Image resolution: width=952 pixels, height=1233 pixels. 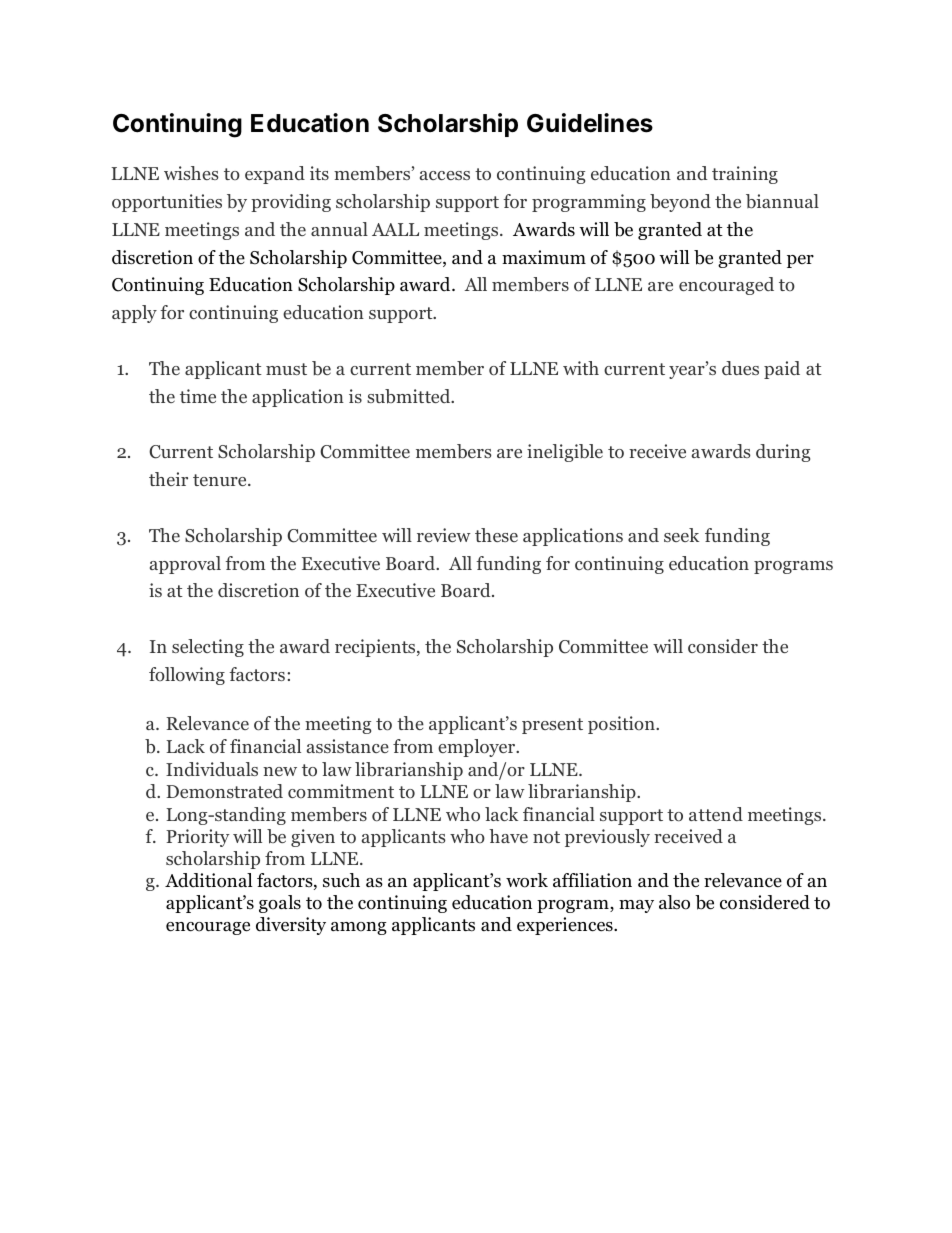 I want to click on wishes, so click(x=191, y=173).
